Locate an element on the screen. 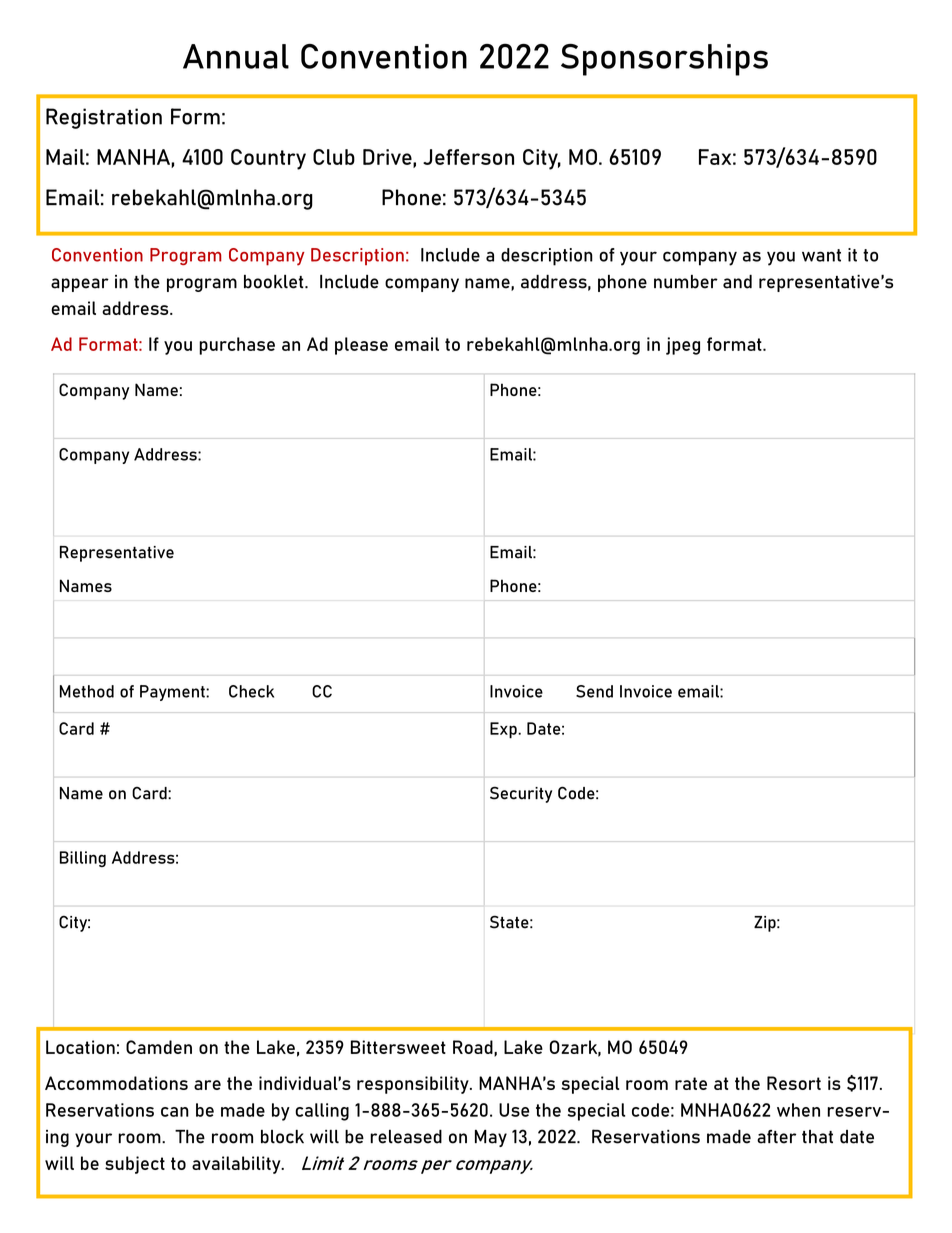 The width and height of the screenshot is (952, 1233). May is located at coordinates (491, 1138).
